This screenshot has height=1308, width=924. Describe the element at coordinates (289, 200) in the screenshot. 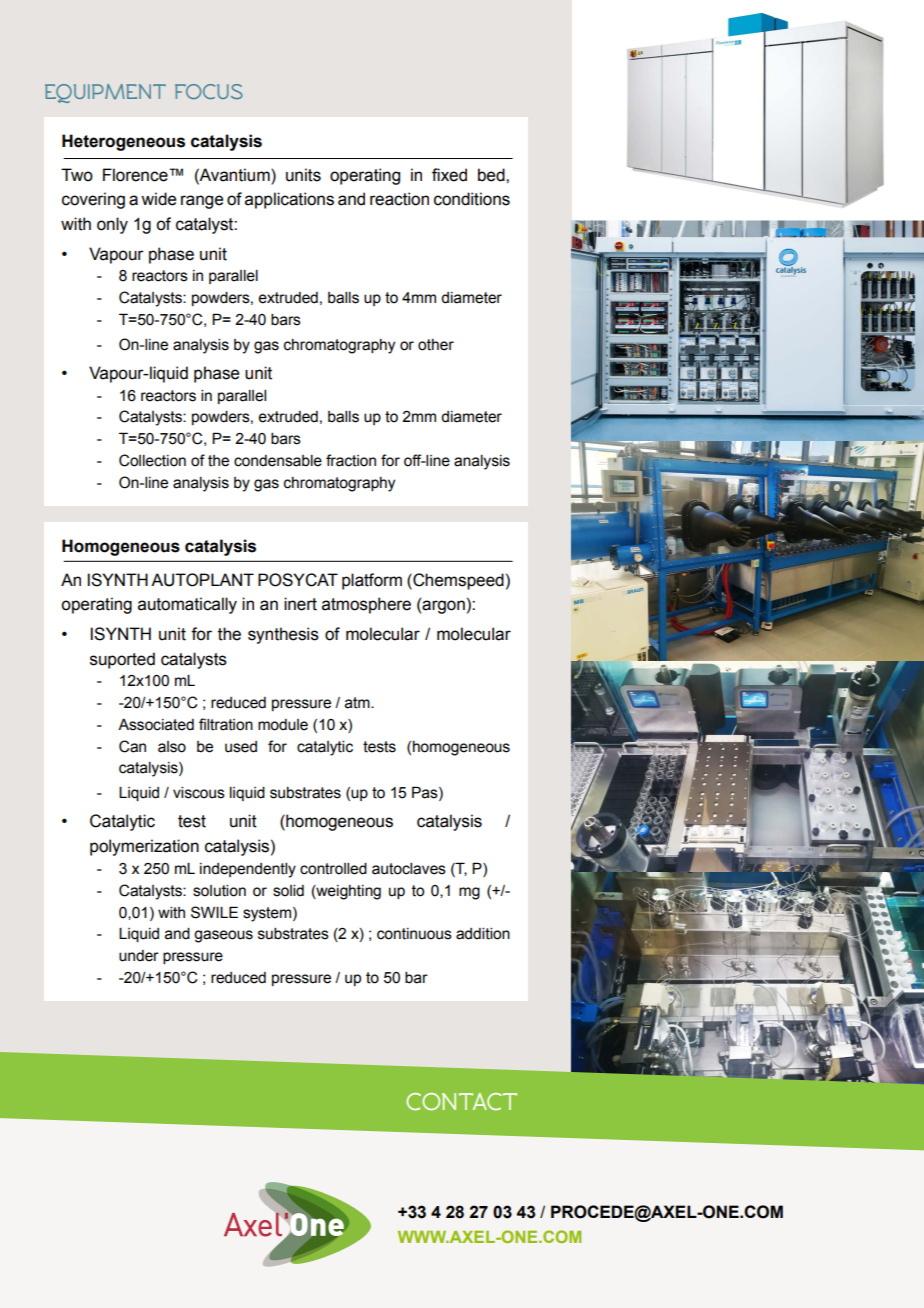

I see `applications` at that location.
